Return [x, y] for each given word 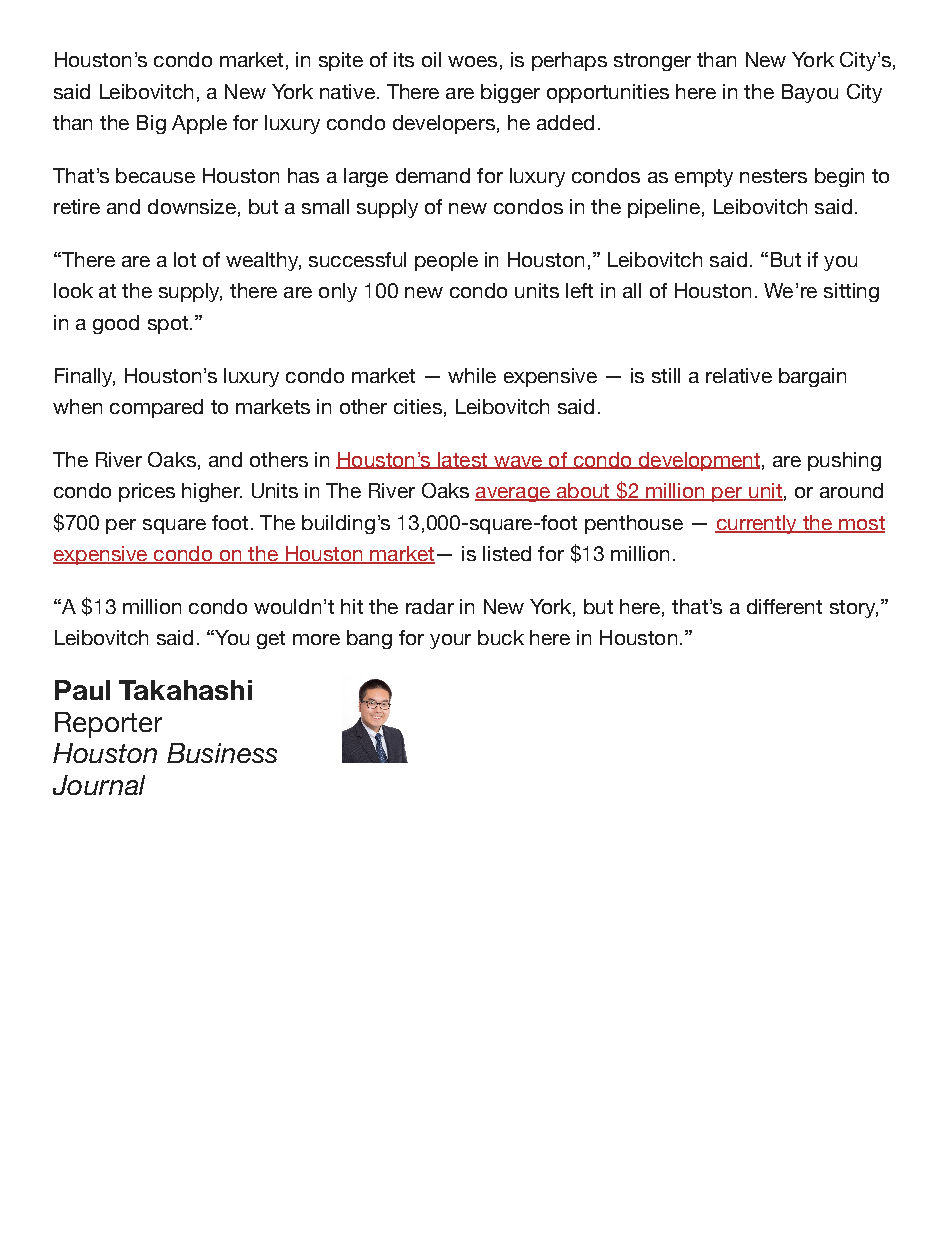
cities [418, 406]
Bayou [810, 93]
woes [472, 61]
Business [222, 753]
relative [739, 375]
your [450, 641]
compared [156, 408]
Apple [199, 124]
